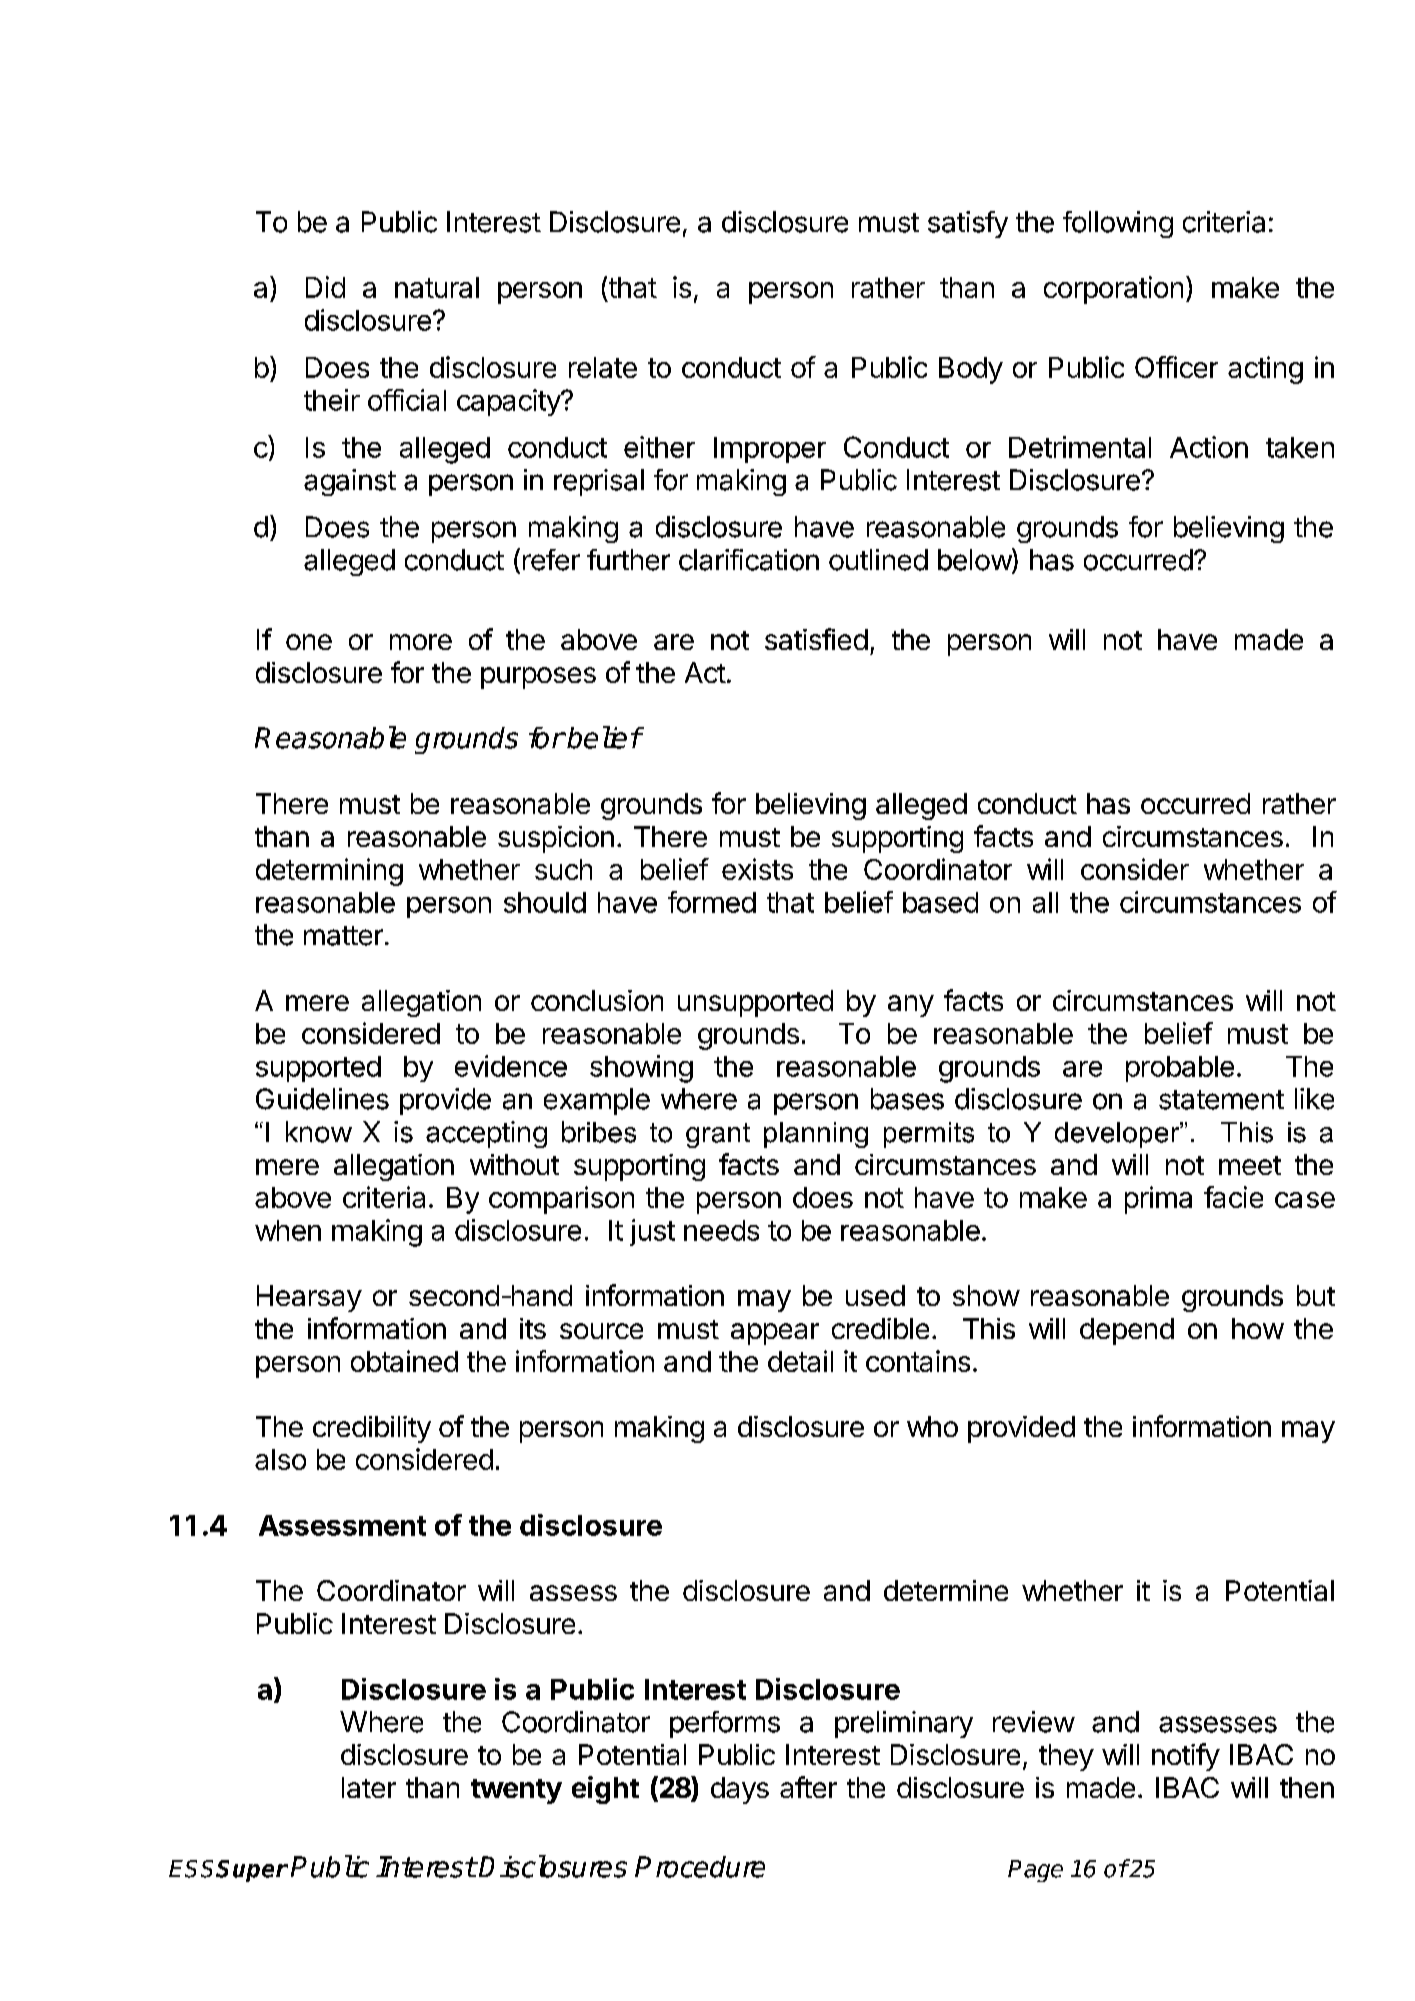 The width and height of the page is (1415, 2001). Describe the element at coordinates (1186, 1757) in the page. I see `notify` at that location.
